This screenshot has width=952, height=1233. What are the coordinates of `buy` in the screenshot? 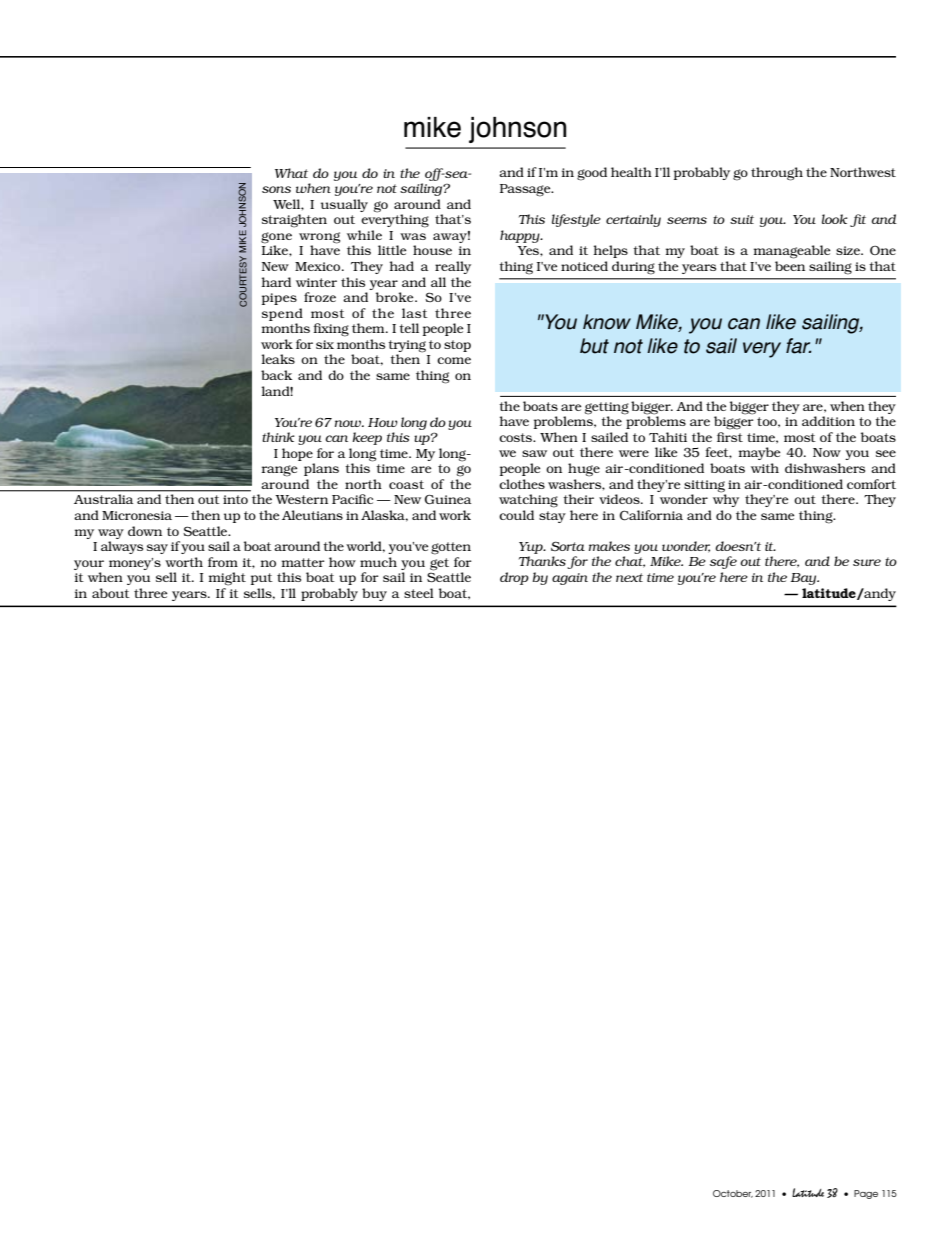 It's located at (374, 594).
